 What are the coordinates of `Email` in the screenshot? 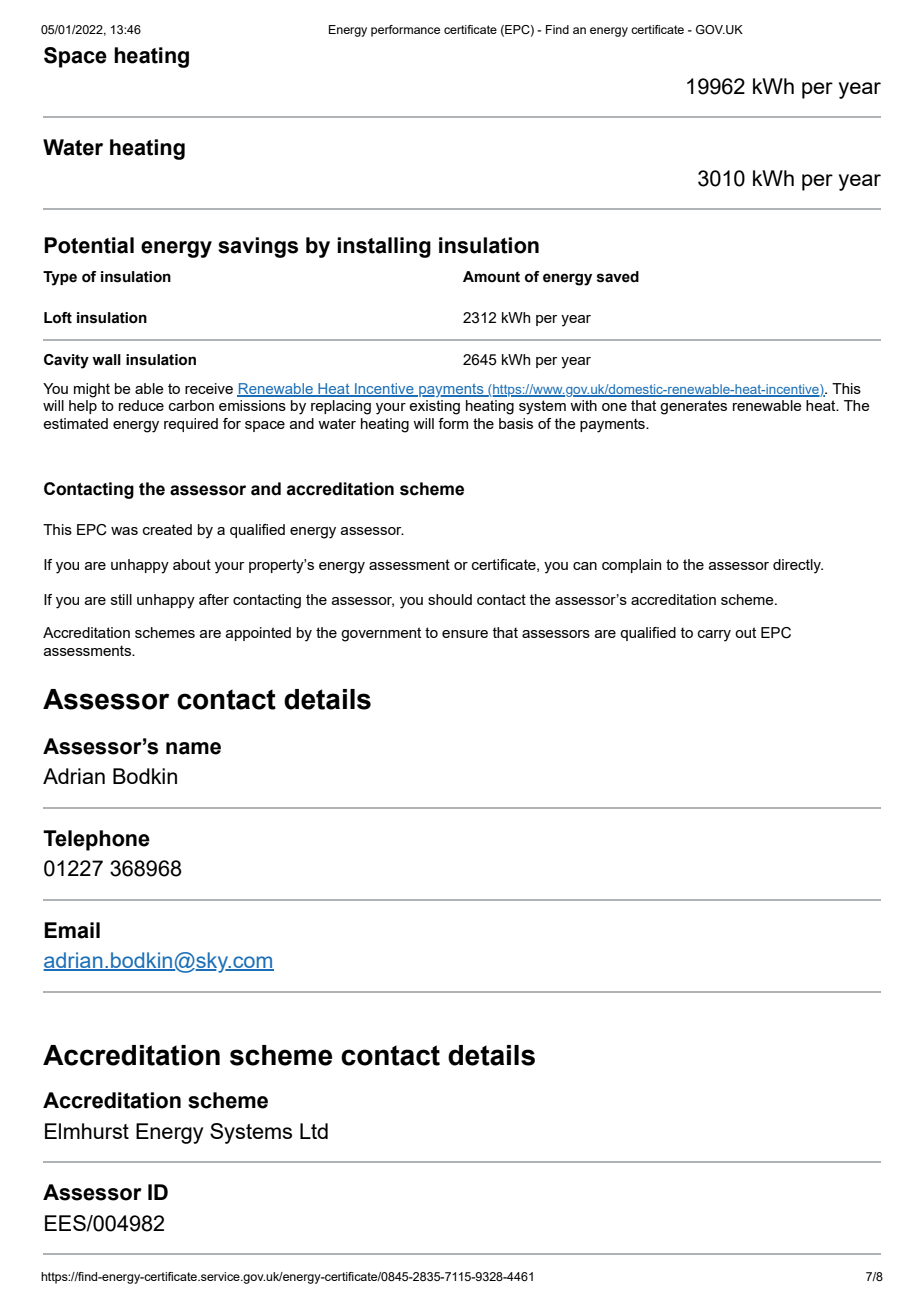 It's located at (72, 930).
